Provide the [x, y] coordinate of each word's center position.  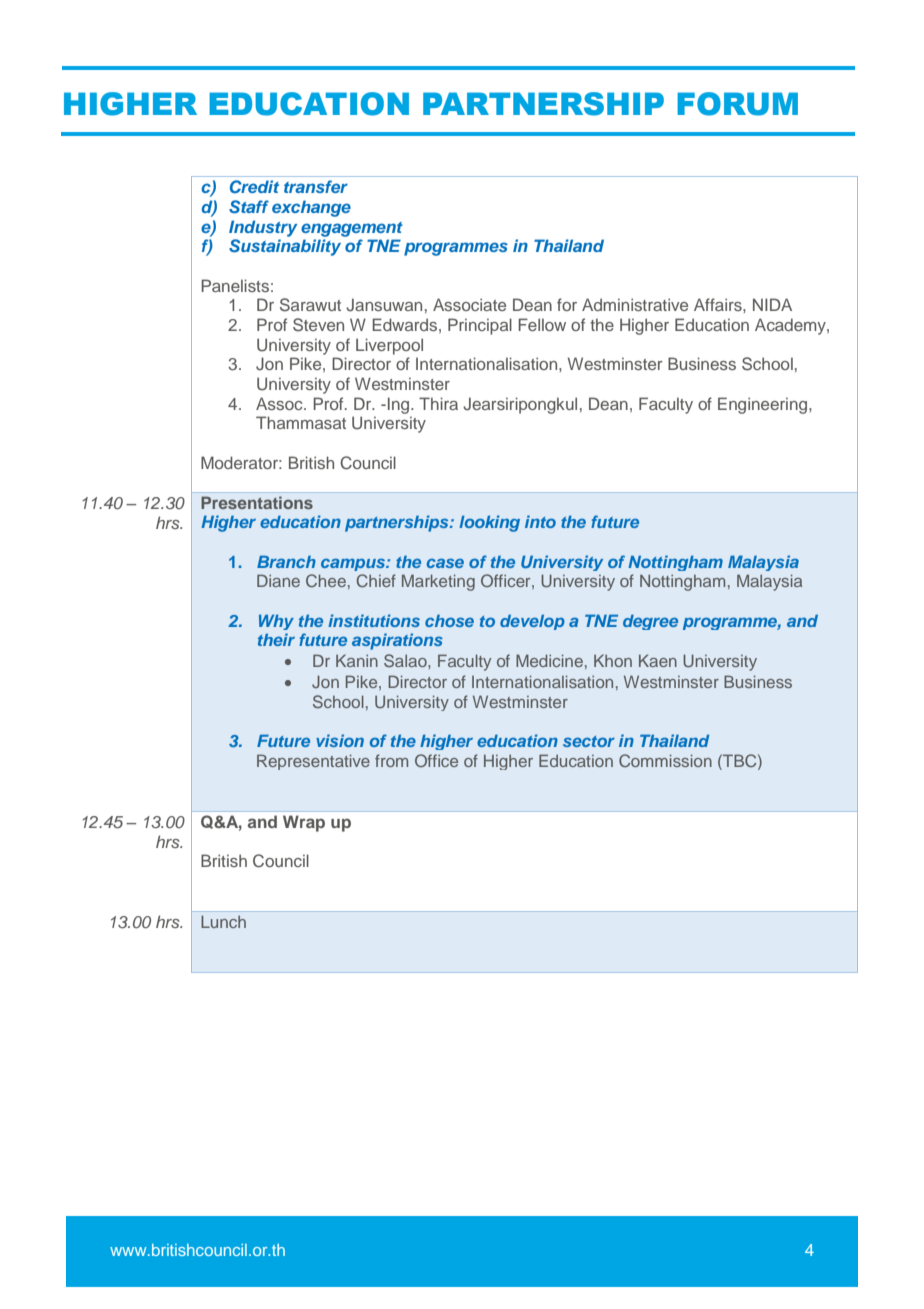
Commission [665, 761]
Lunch [223, 921]
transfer [316, 186]
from [391, 760]
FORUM [737, 104]
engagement [352, 229]
